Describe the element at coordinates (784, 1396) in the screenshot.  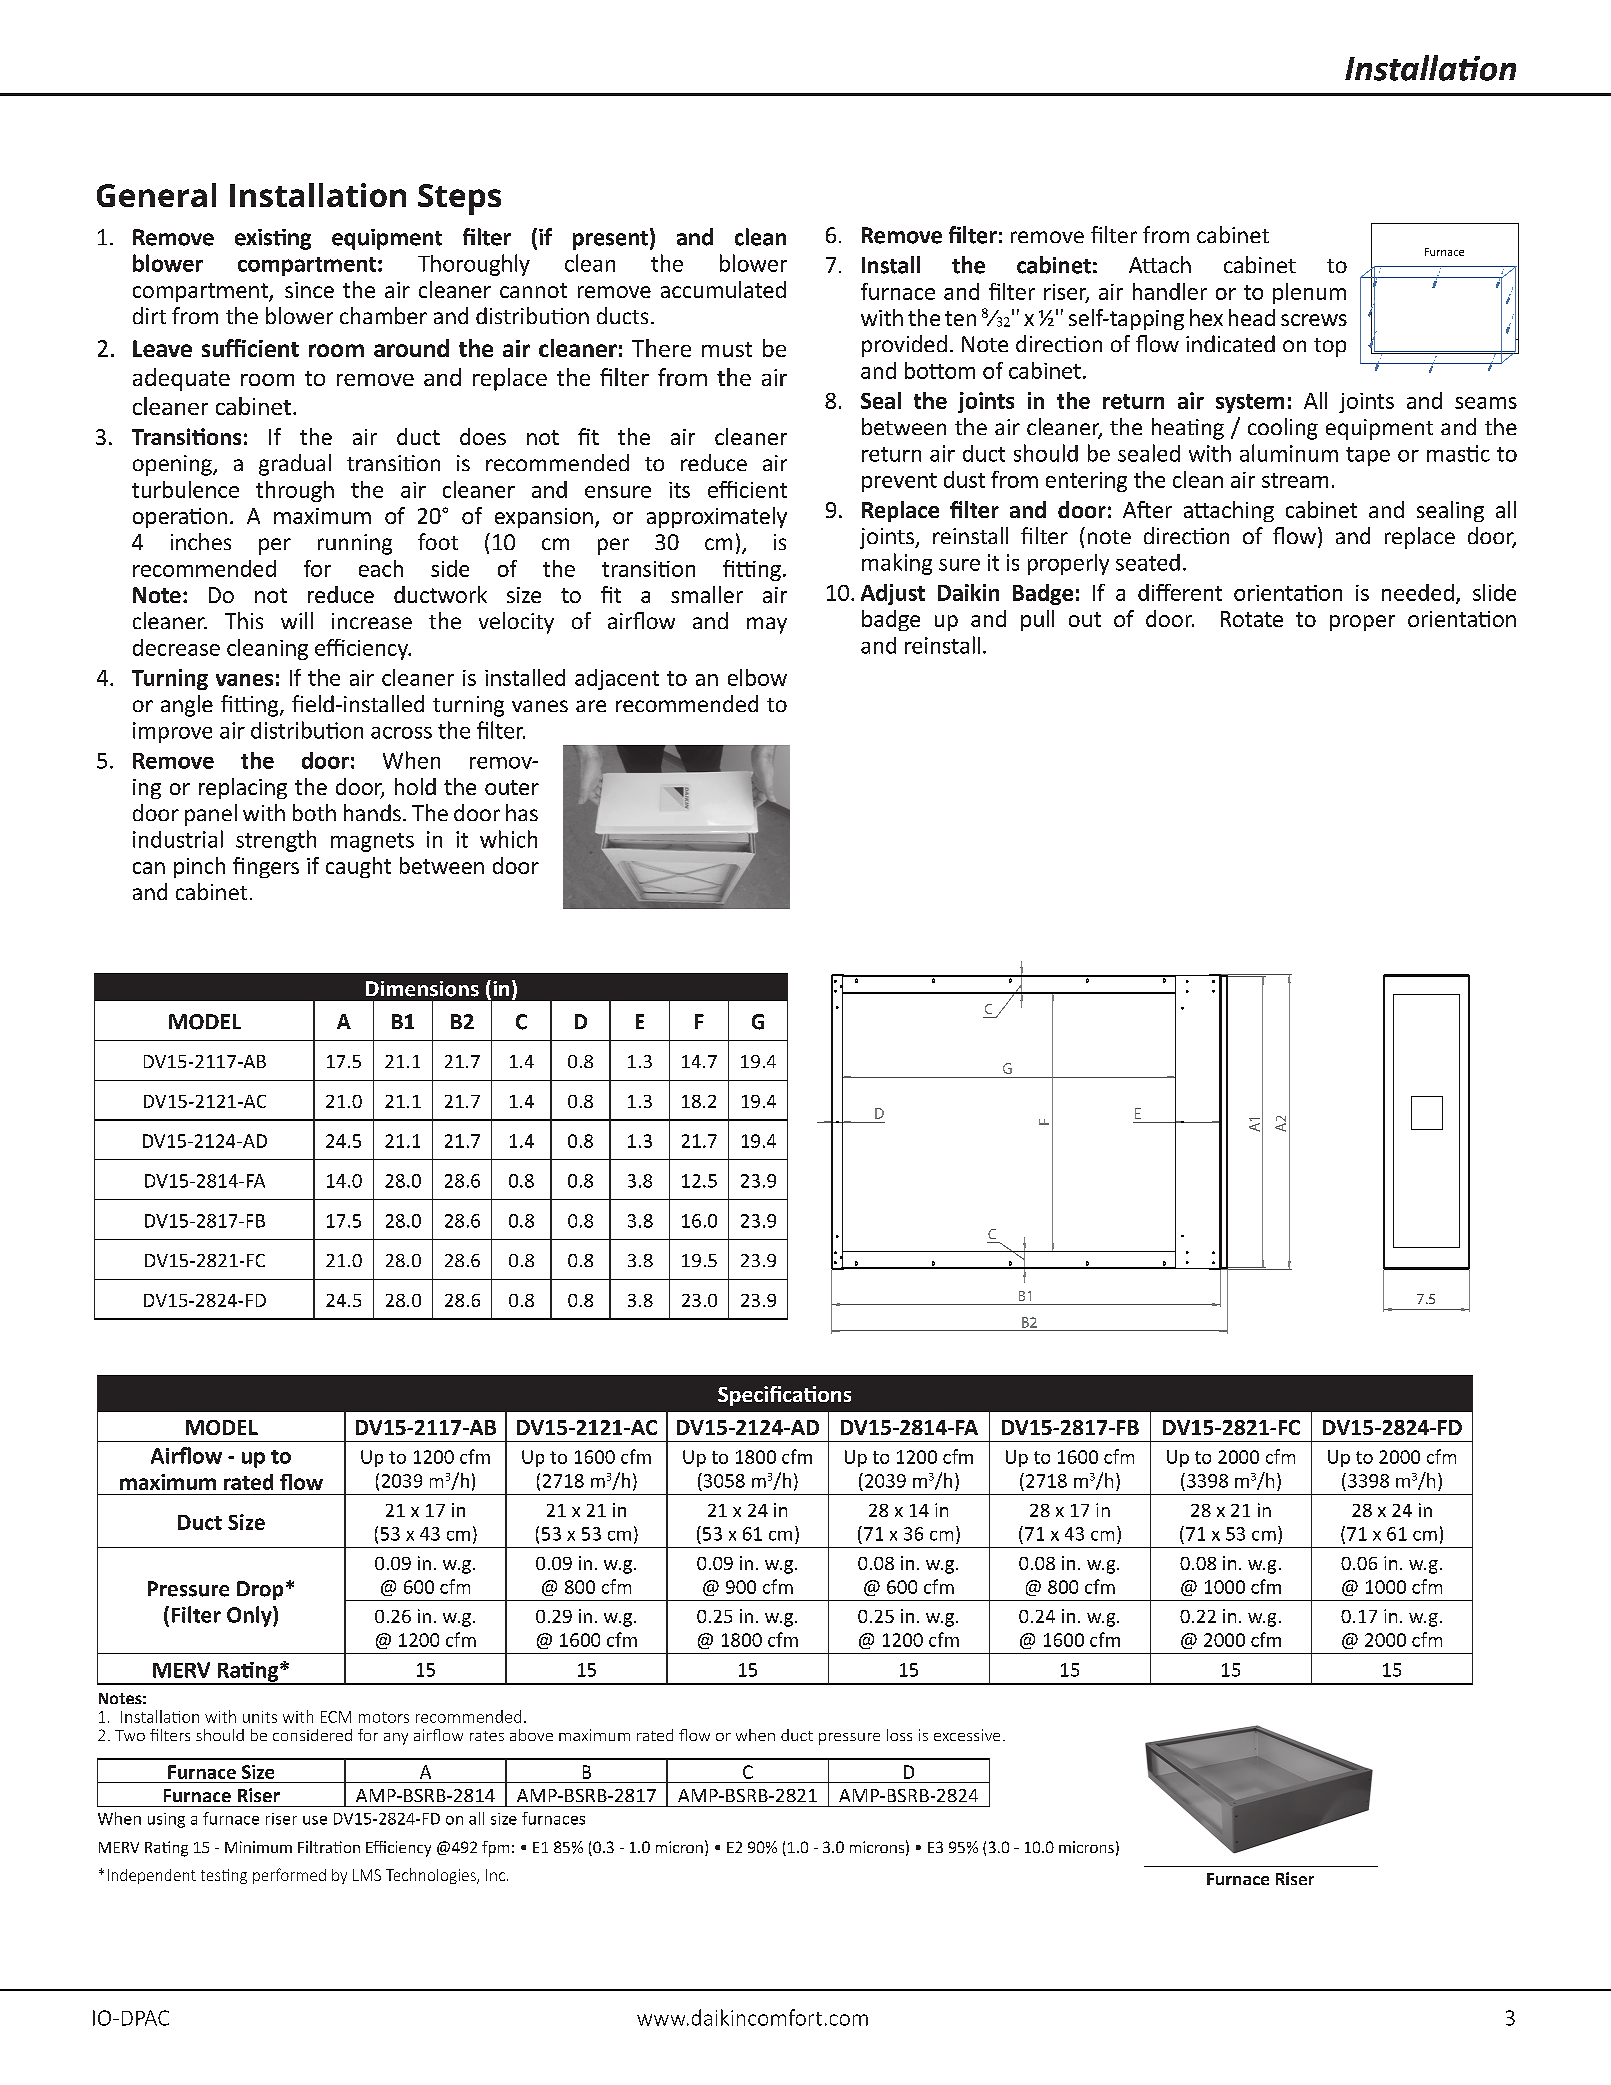
I see `Specifications` at that location.
